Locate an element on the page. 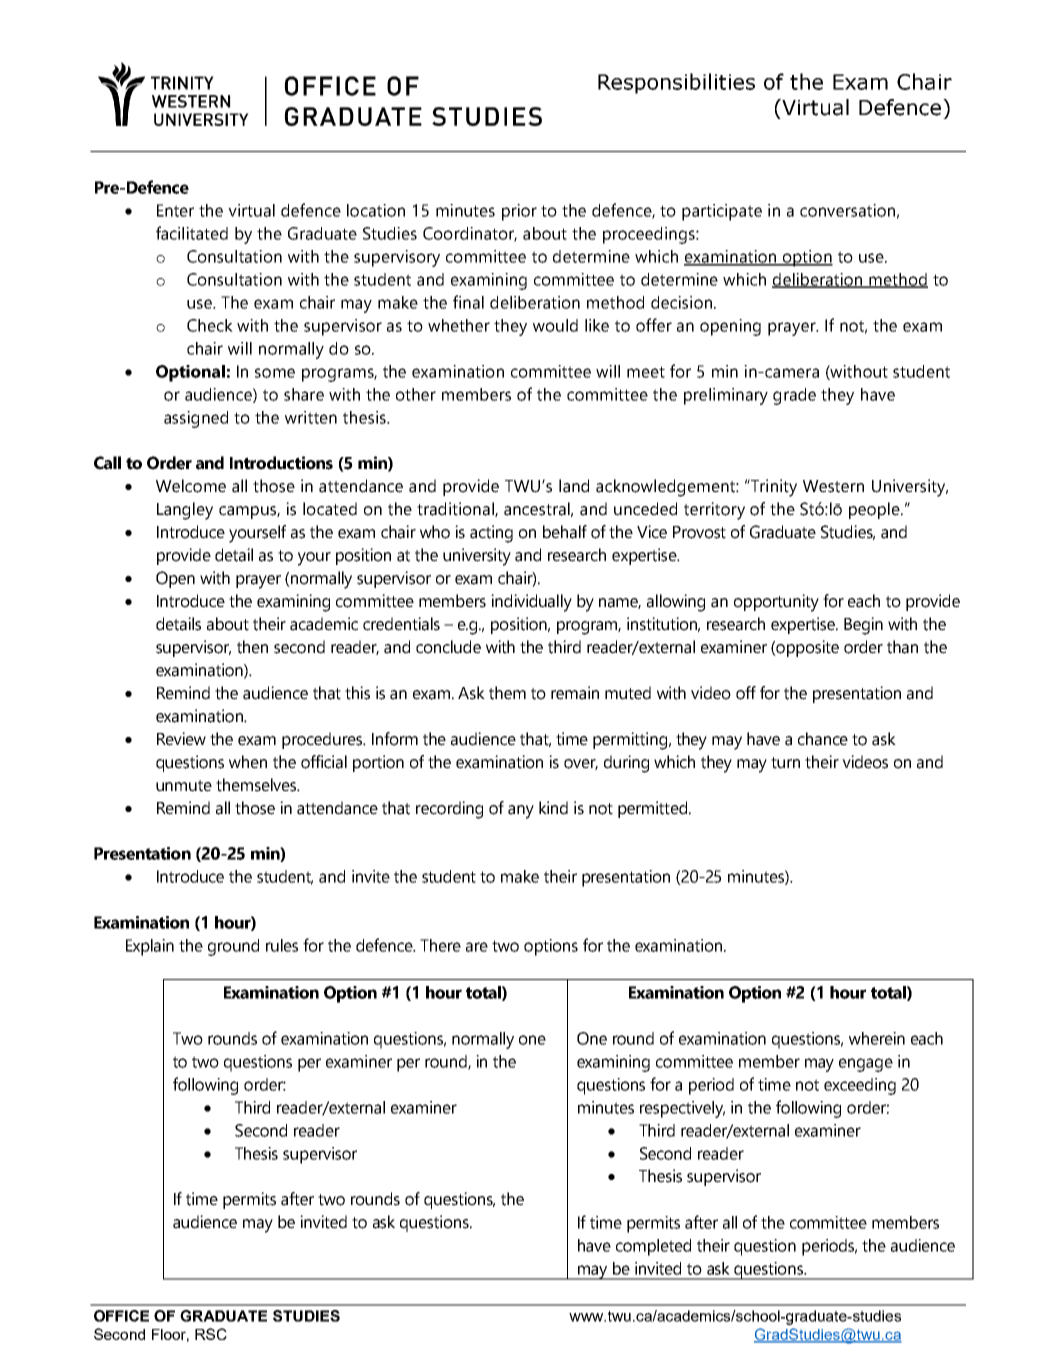  Responsibilities is located at coordinates (676, 83).
